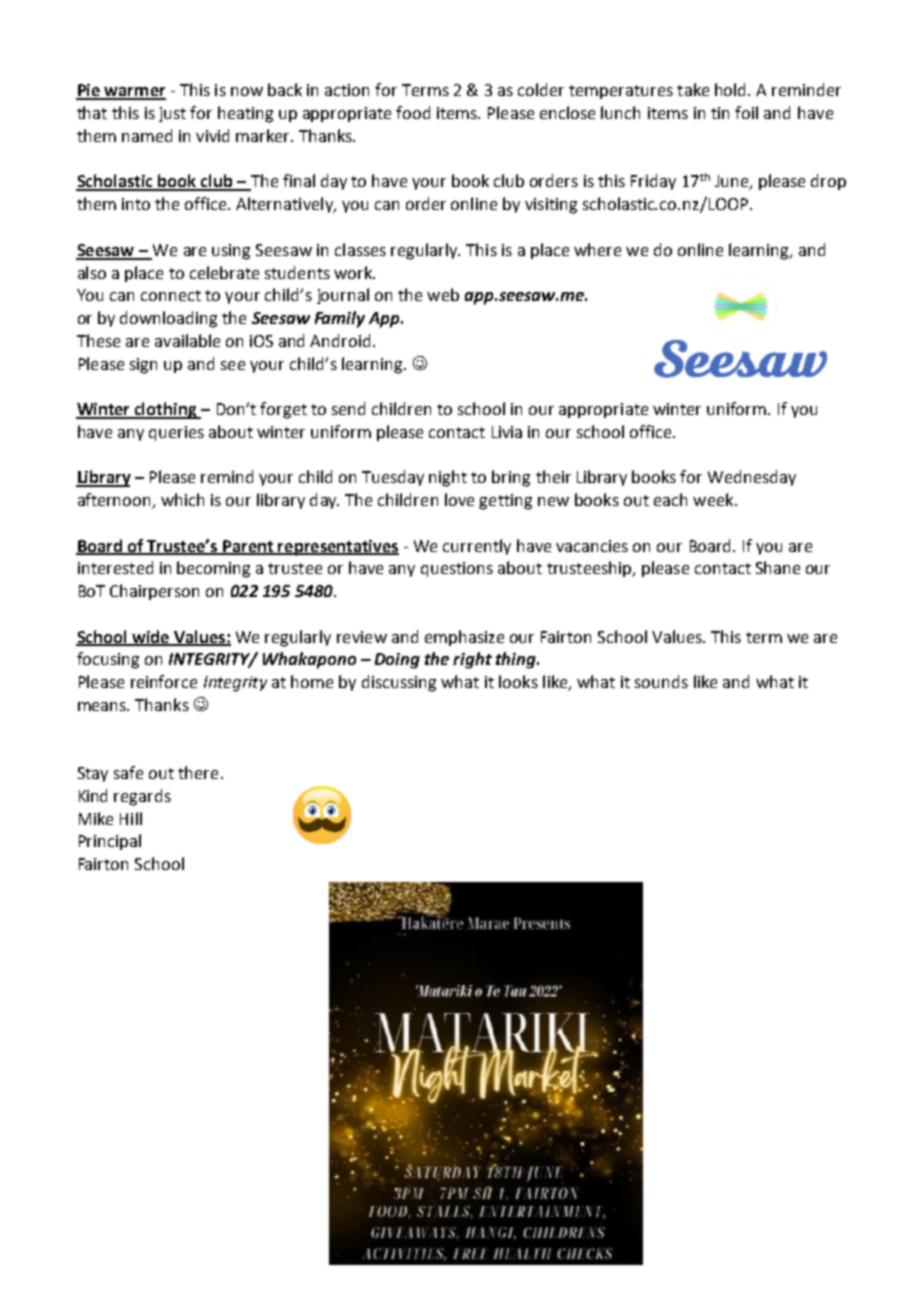 This screenshot has width=924, height=1308. Describe the element at coordinates (413, 112) in the screenshot. I see `food` at that location.
